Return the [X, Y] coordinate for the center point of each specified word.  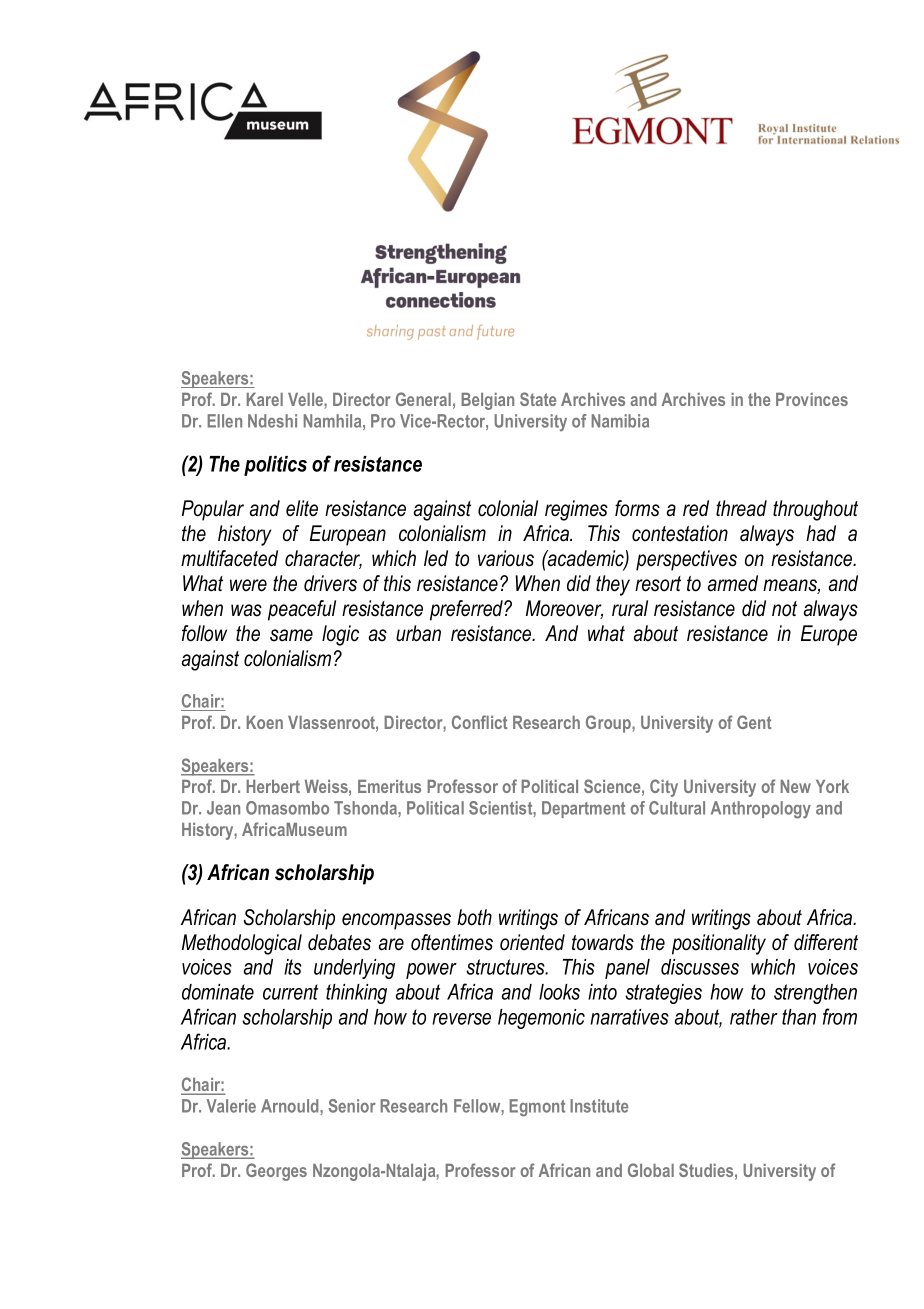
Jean [223, 808]
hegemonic [541, 1019]
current [290, 992]
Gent [754, 722]
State [538, 399]
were [248, 585]
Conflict [479, 722]
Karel [265, 399]
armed [733, 583]
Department [583, 809]
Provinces [812, 399]
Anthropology [761, 810]
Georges [276, 1172]
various [506, 558]
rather [754, 1017]
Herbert [273, 786]
